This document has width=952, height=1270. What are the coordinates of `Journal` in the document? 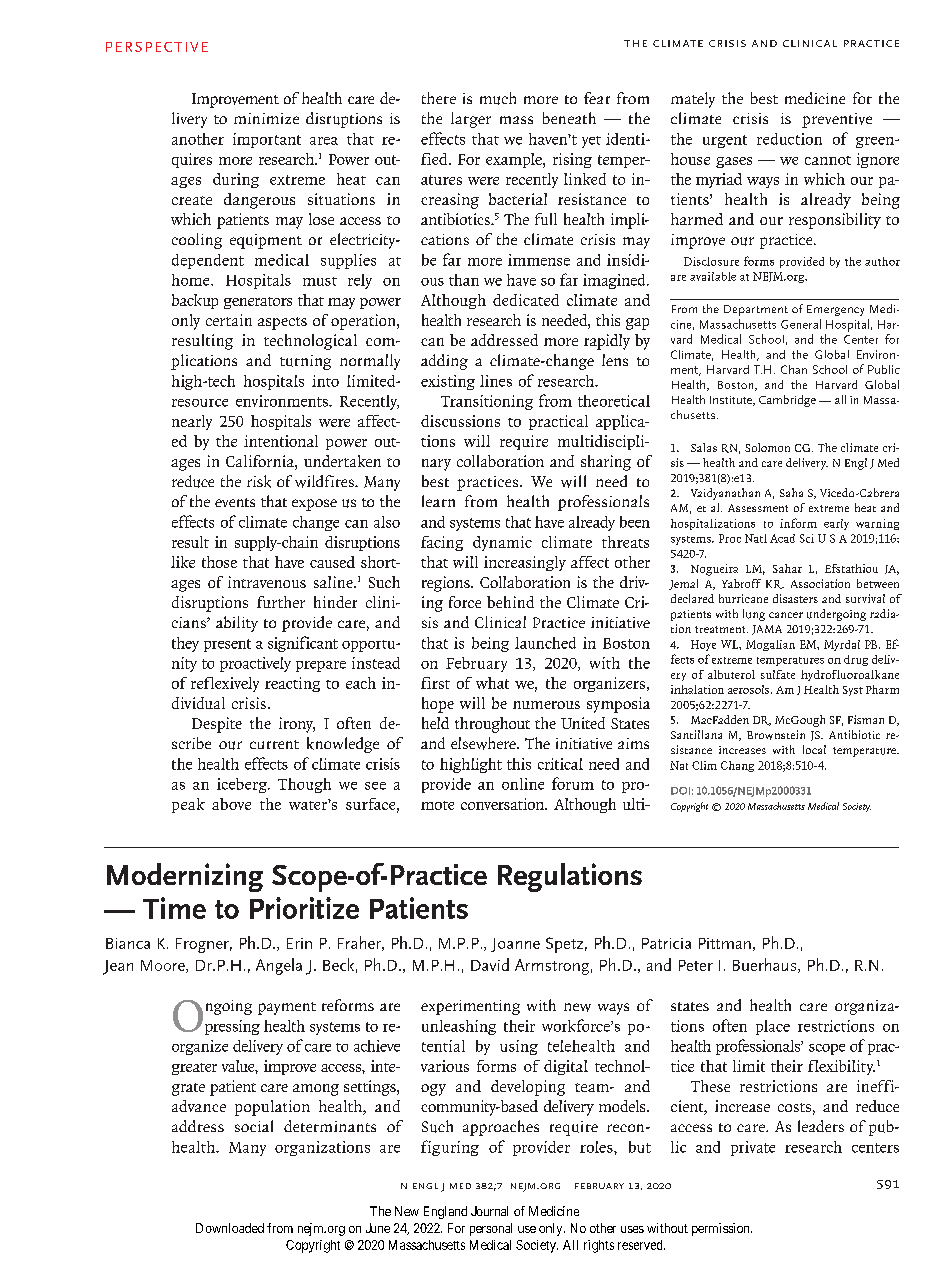 It's located at (489, 1211).
